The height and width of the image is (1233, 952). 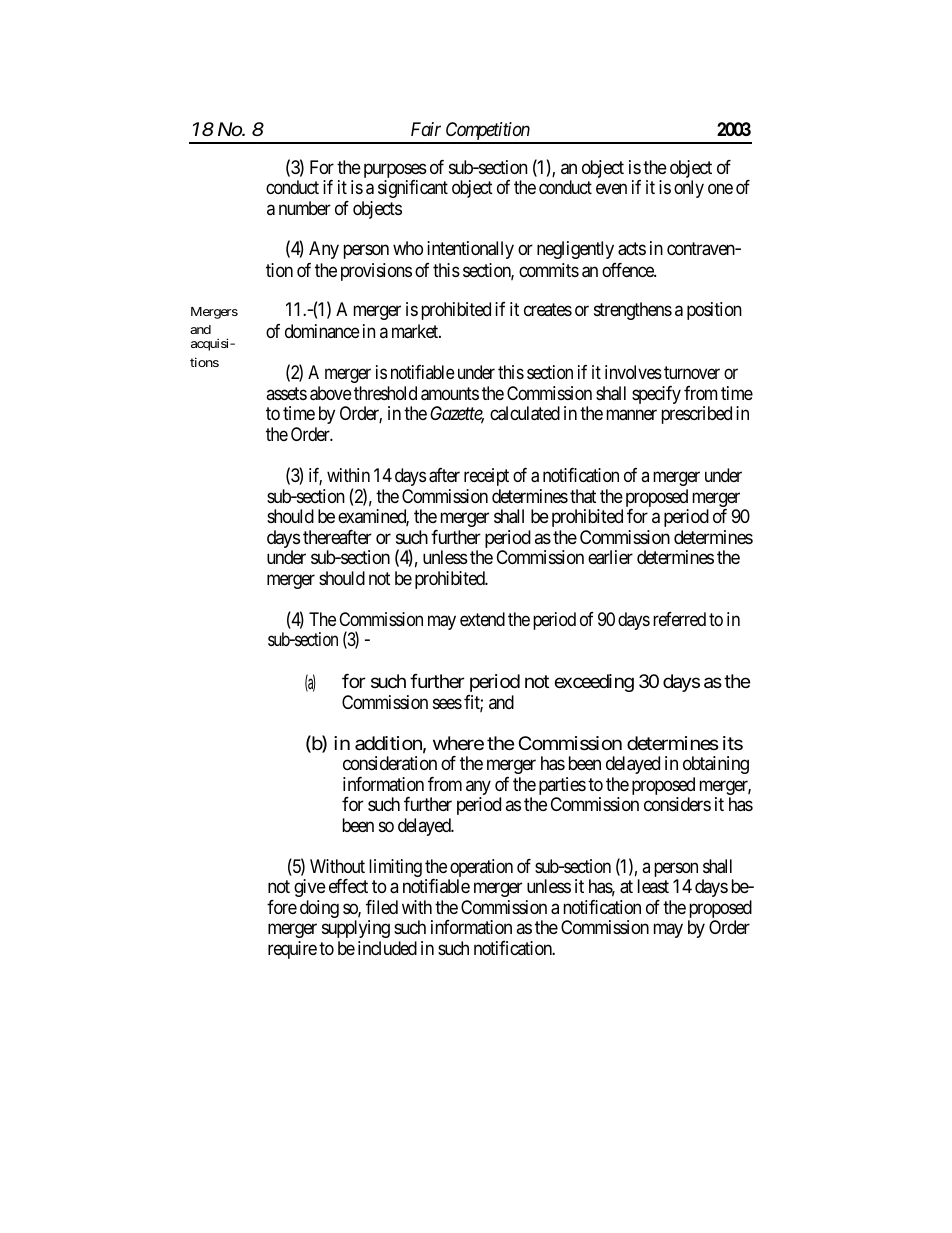 I want to click on specify, so click(x=656, y=395).
